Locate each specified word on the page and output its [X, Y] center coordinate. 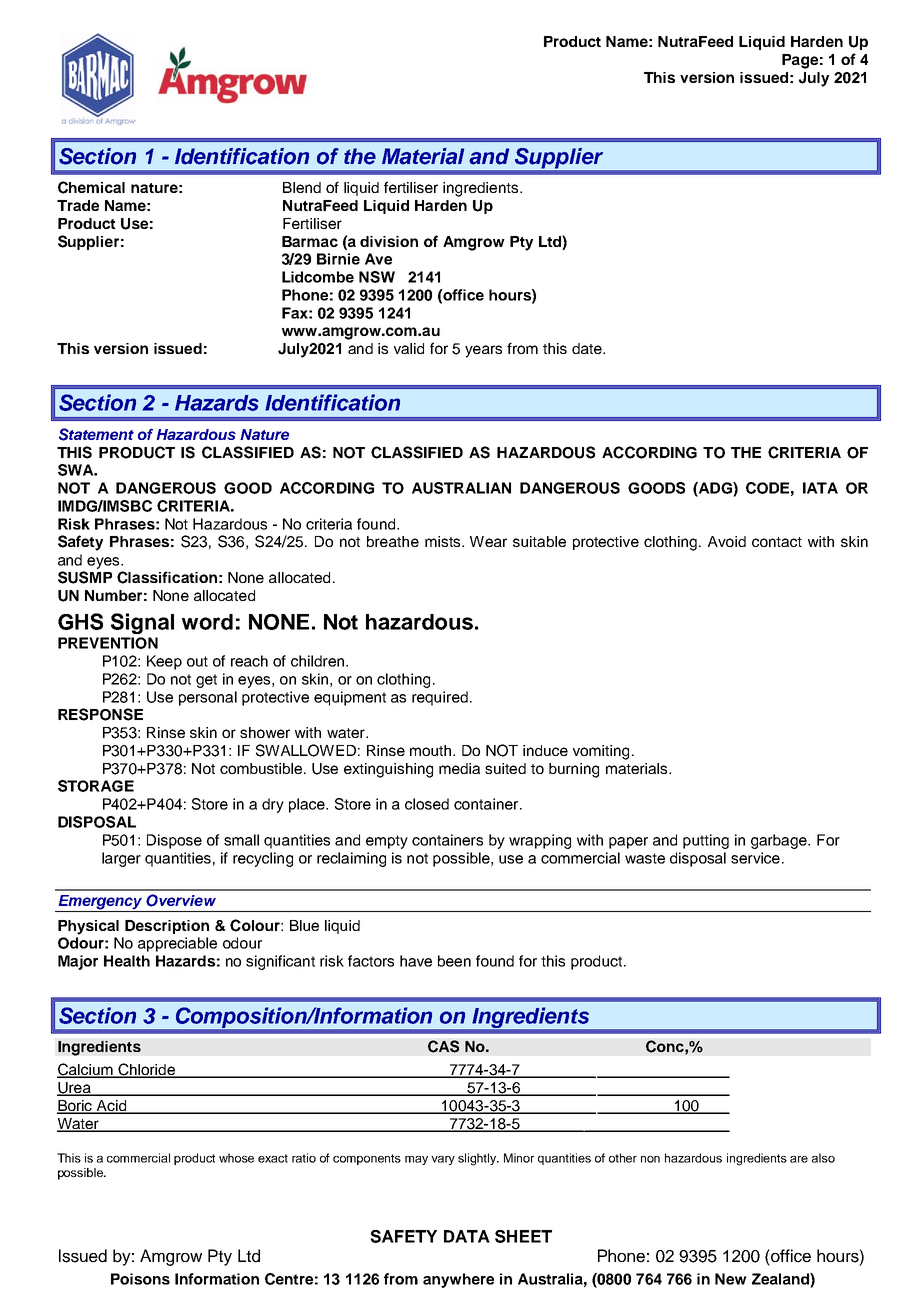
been [454, 961]
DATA [467, 1236]
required [440, 698]
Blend [302, 187]
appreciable [177, 944]
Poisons [140, 1279]
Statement [96, 434]
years [483, 351]
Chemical [91, 187]
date [588, 348]
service [757, 858]
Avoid [727, 541]
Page [800, 61]
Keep [164, 662]
